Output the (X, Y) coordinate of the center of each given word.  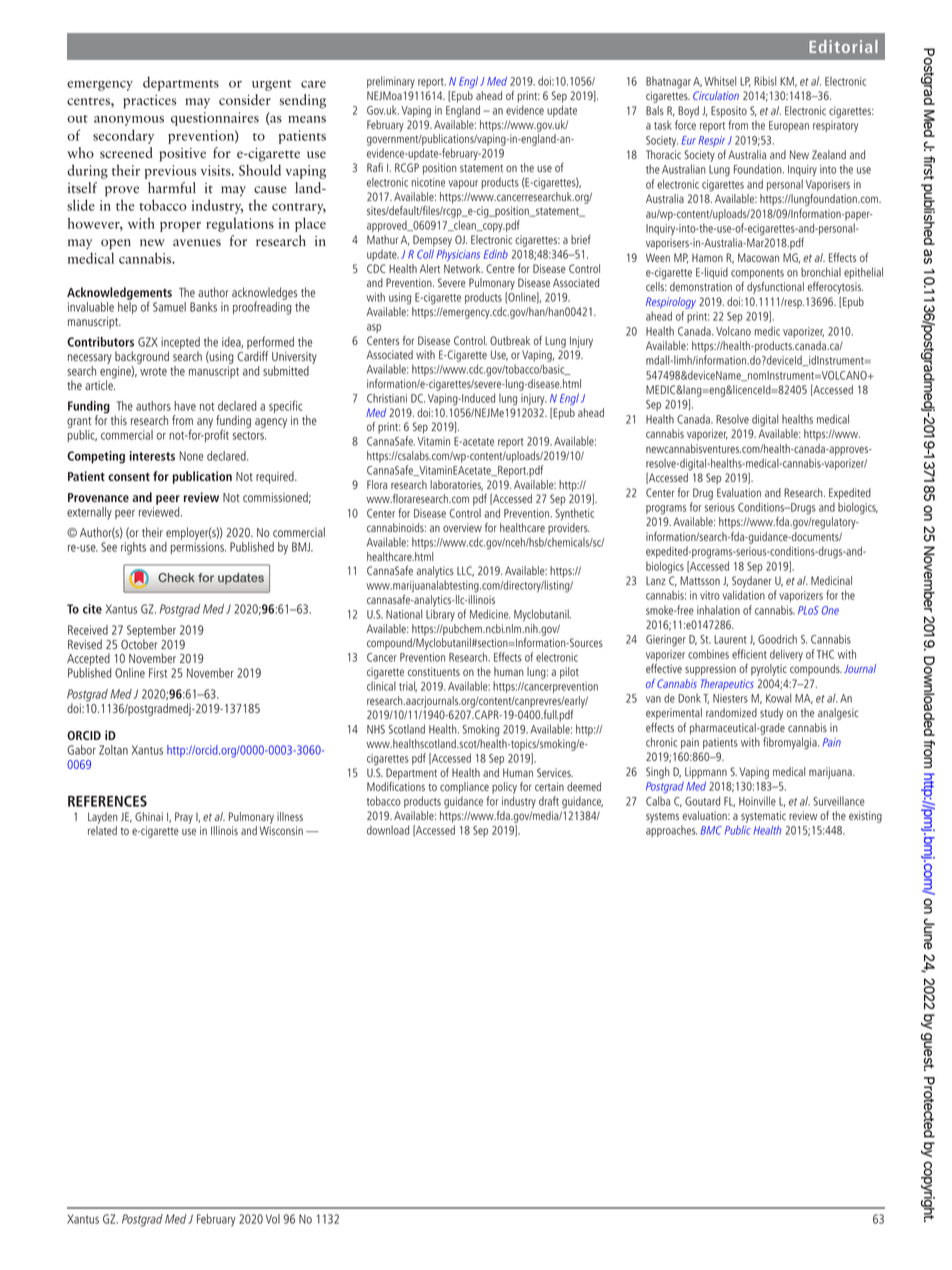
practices (149, 102)
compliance (464, 788)
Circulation (716, 95)
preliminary (391, 82)
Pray (184, 818)
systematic (763, 817)
